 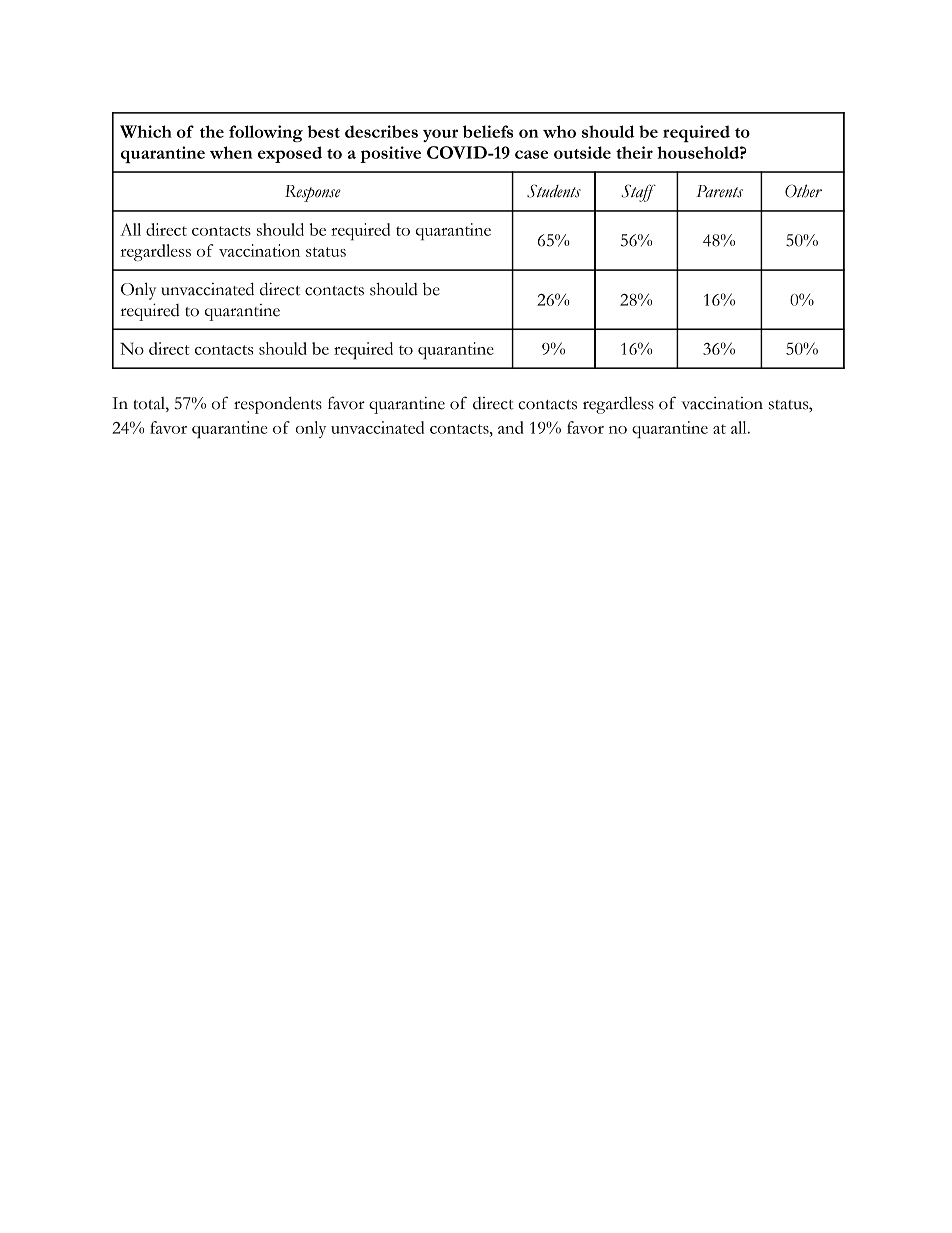 What do you see at coordinates (313, 193) in the document?
I see `Response` at bounding box center [313, 193].
